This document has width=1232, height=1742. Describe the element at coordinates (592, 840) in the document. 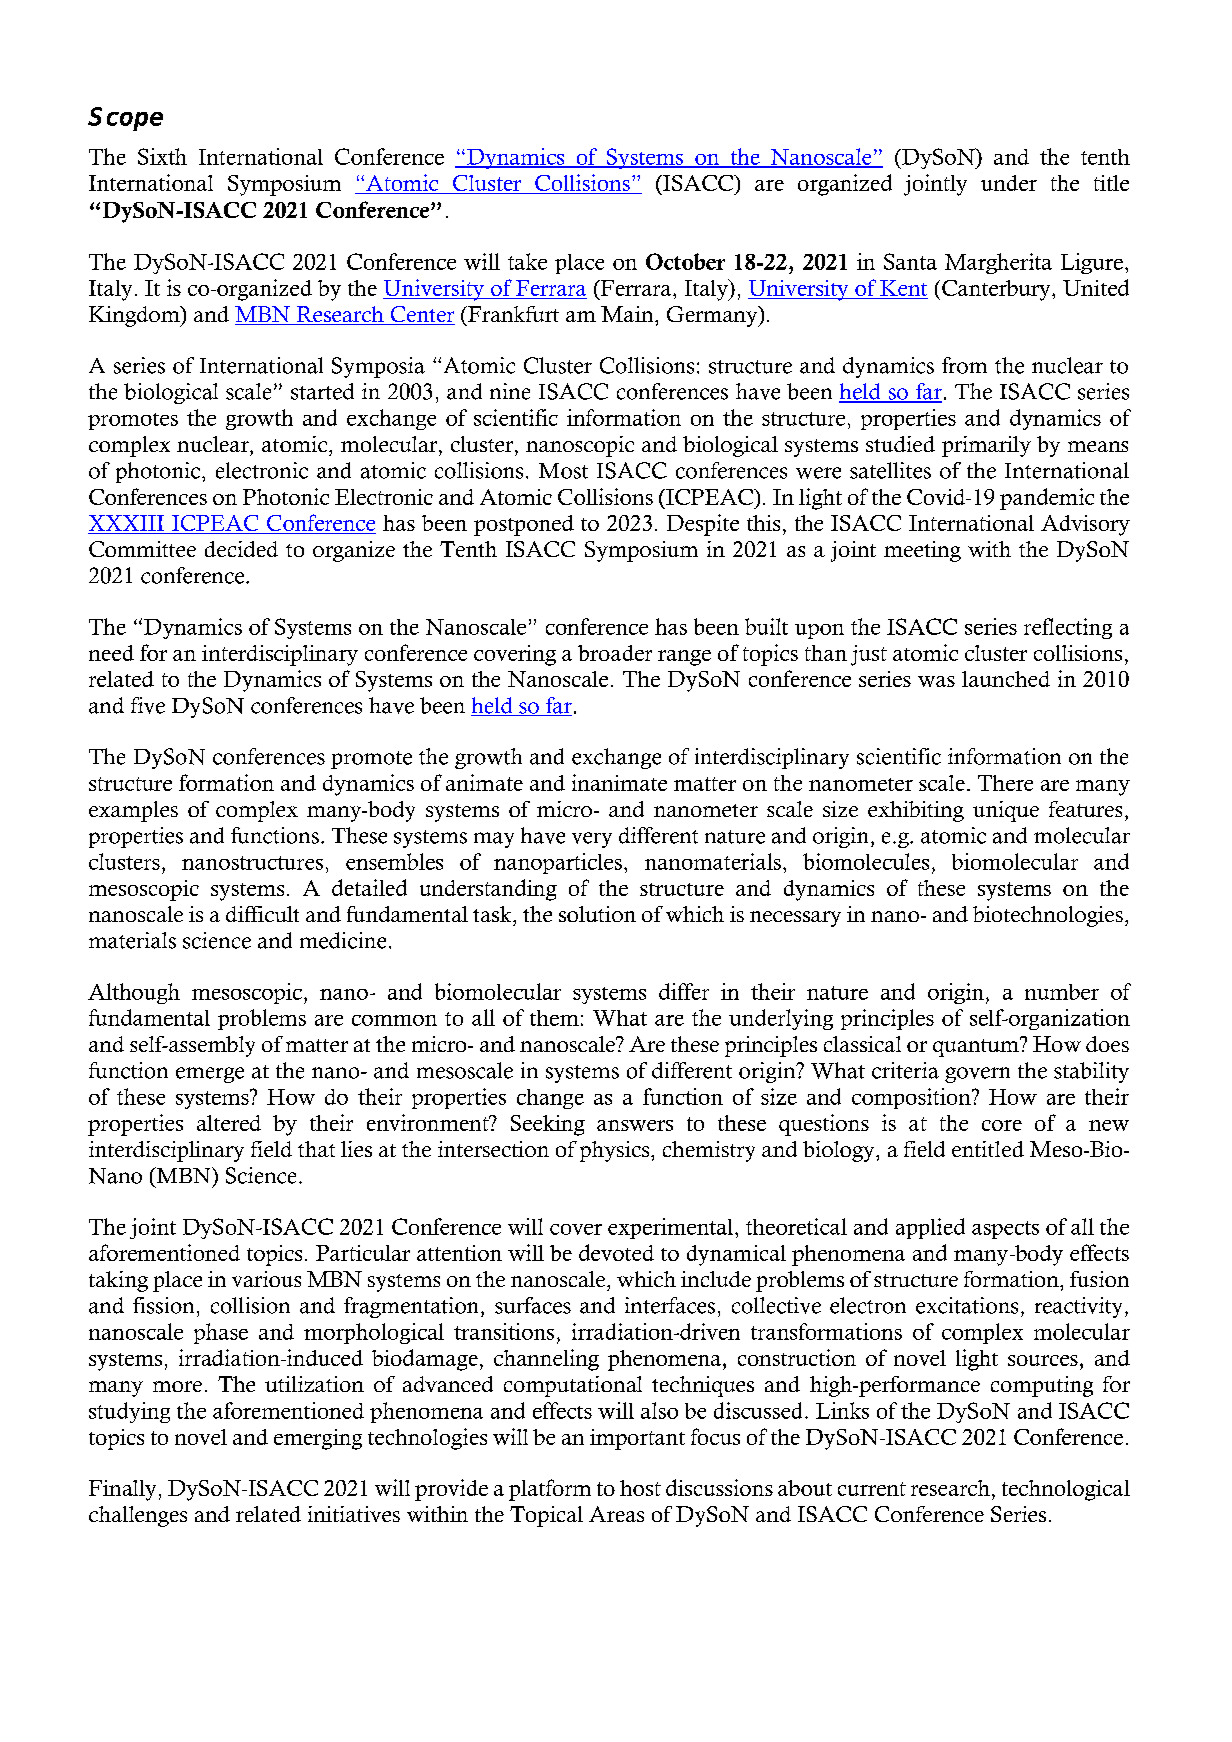

I see `very` at that location.
